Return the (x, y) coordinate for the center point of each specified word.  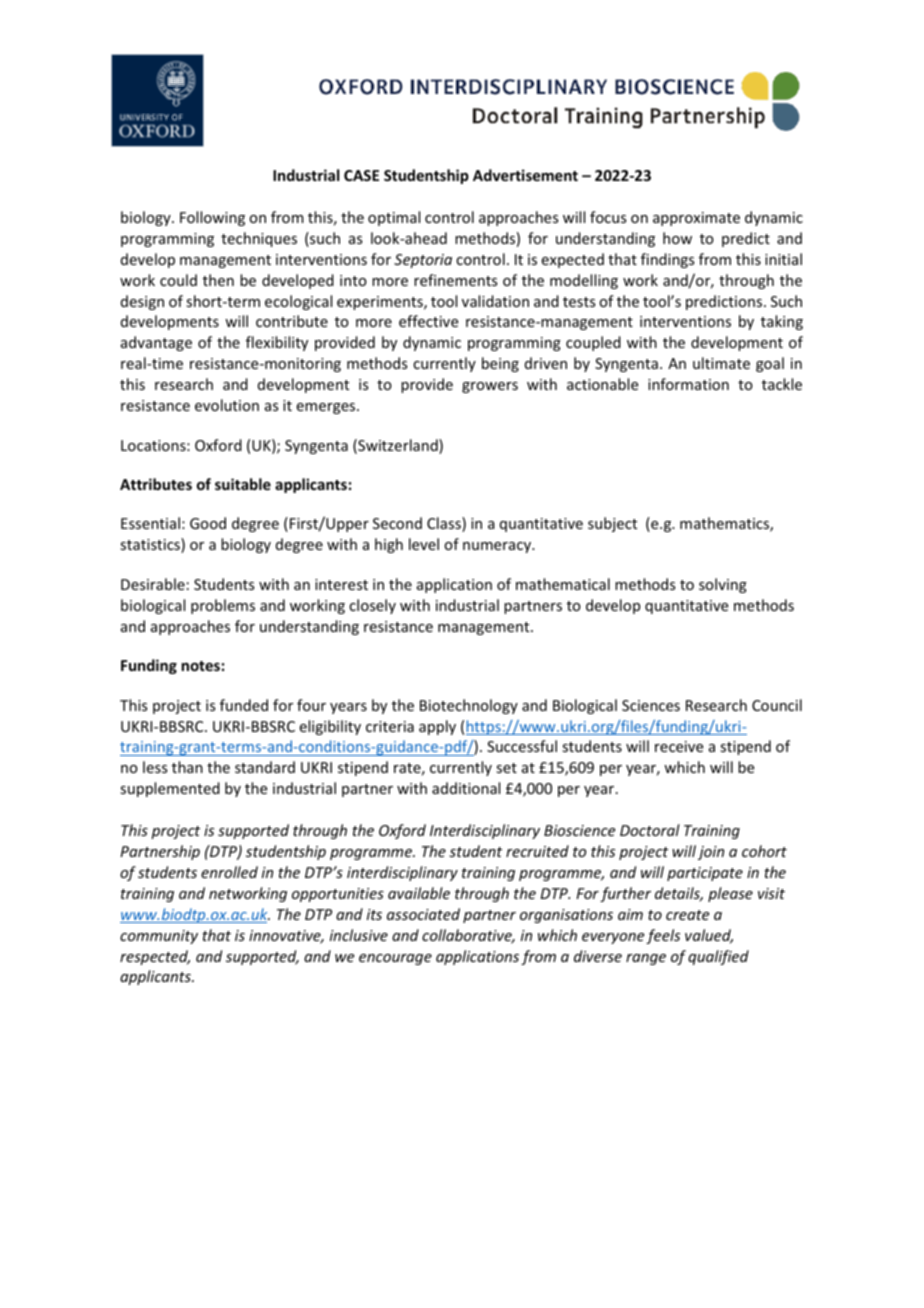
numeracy (498, 547)
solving (723, 585)
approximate (696, 219)
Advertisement (525, 175)
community (159, 937)
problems (223, 606)
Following (212, 218)
